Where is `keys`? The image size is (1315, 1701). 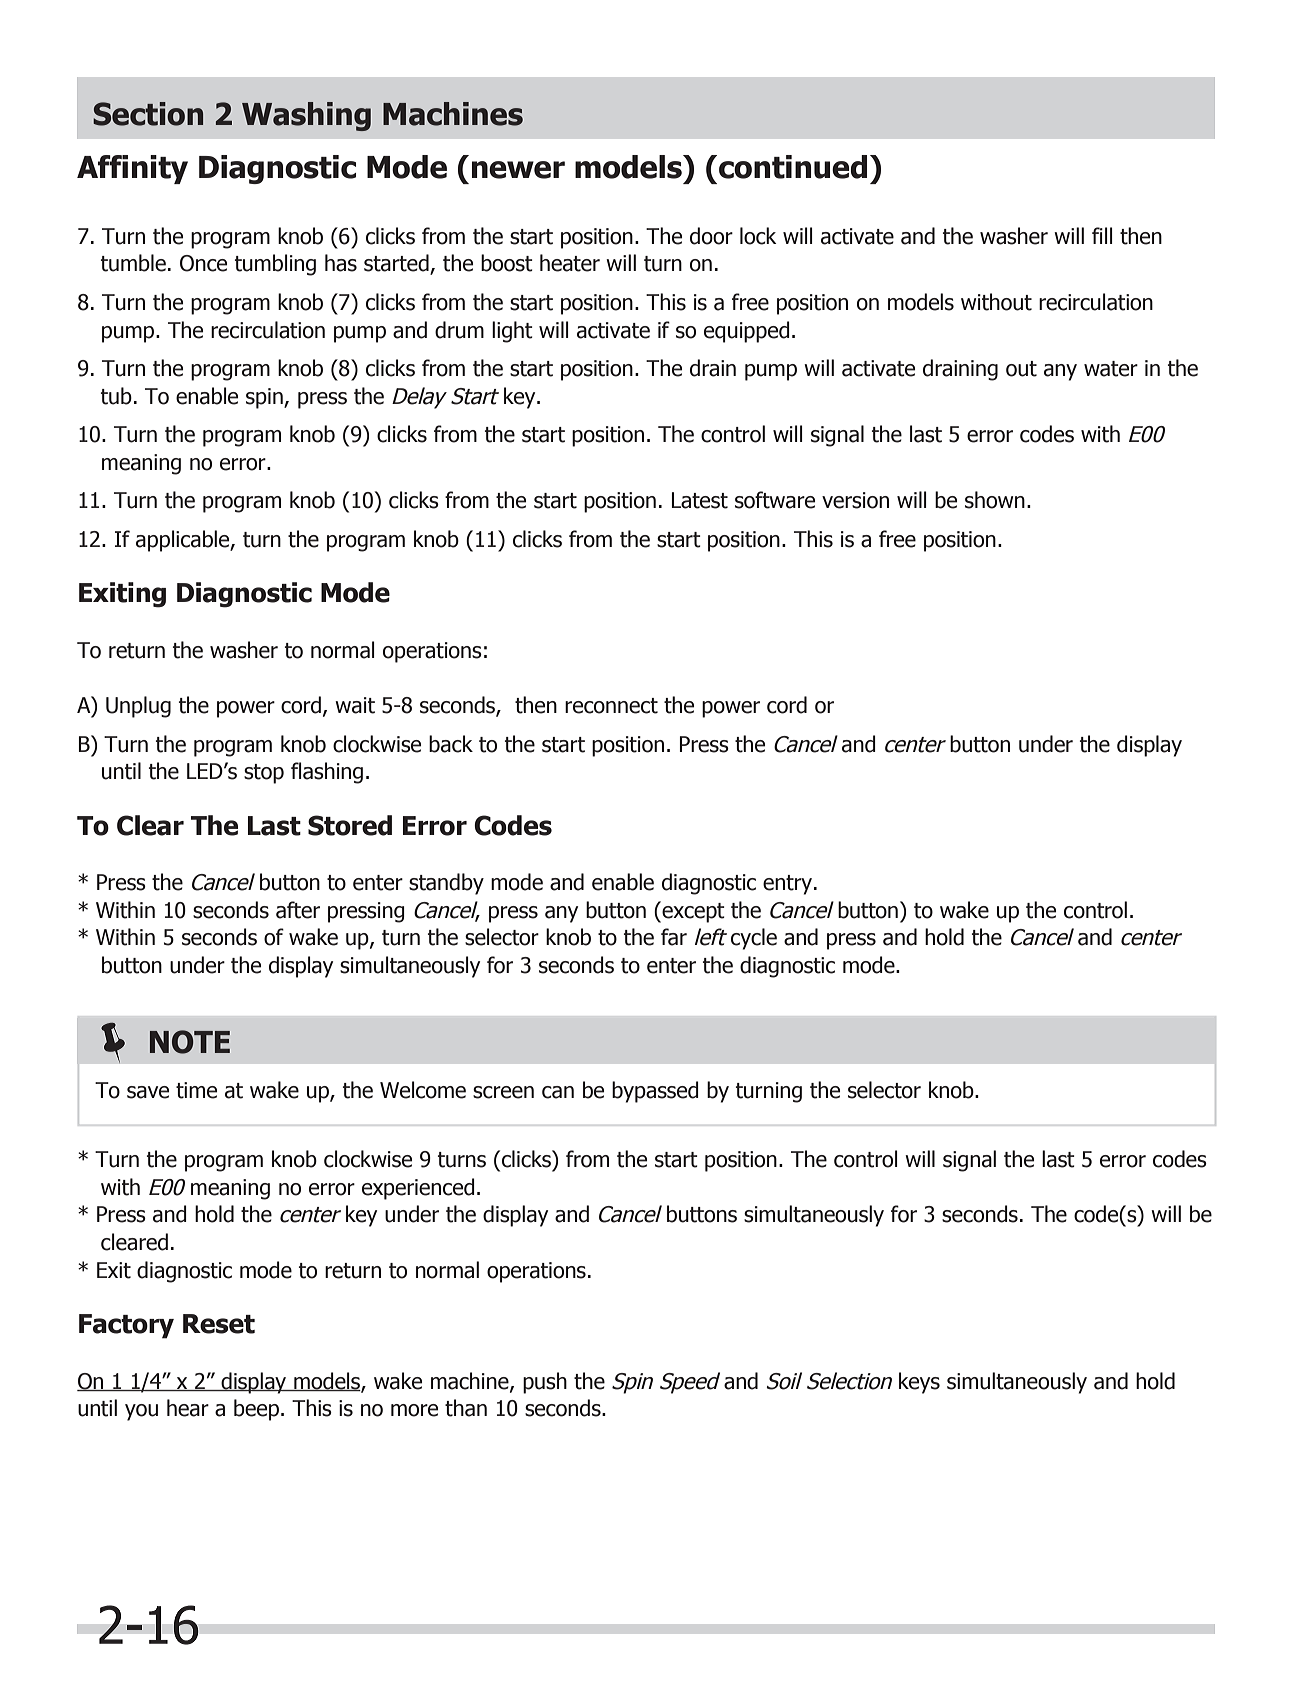 keys is located at coordinates (919, 1383).
